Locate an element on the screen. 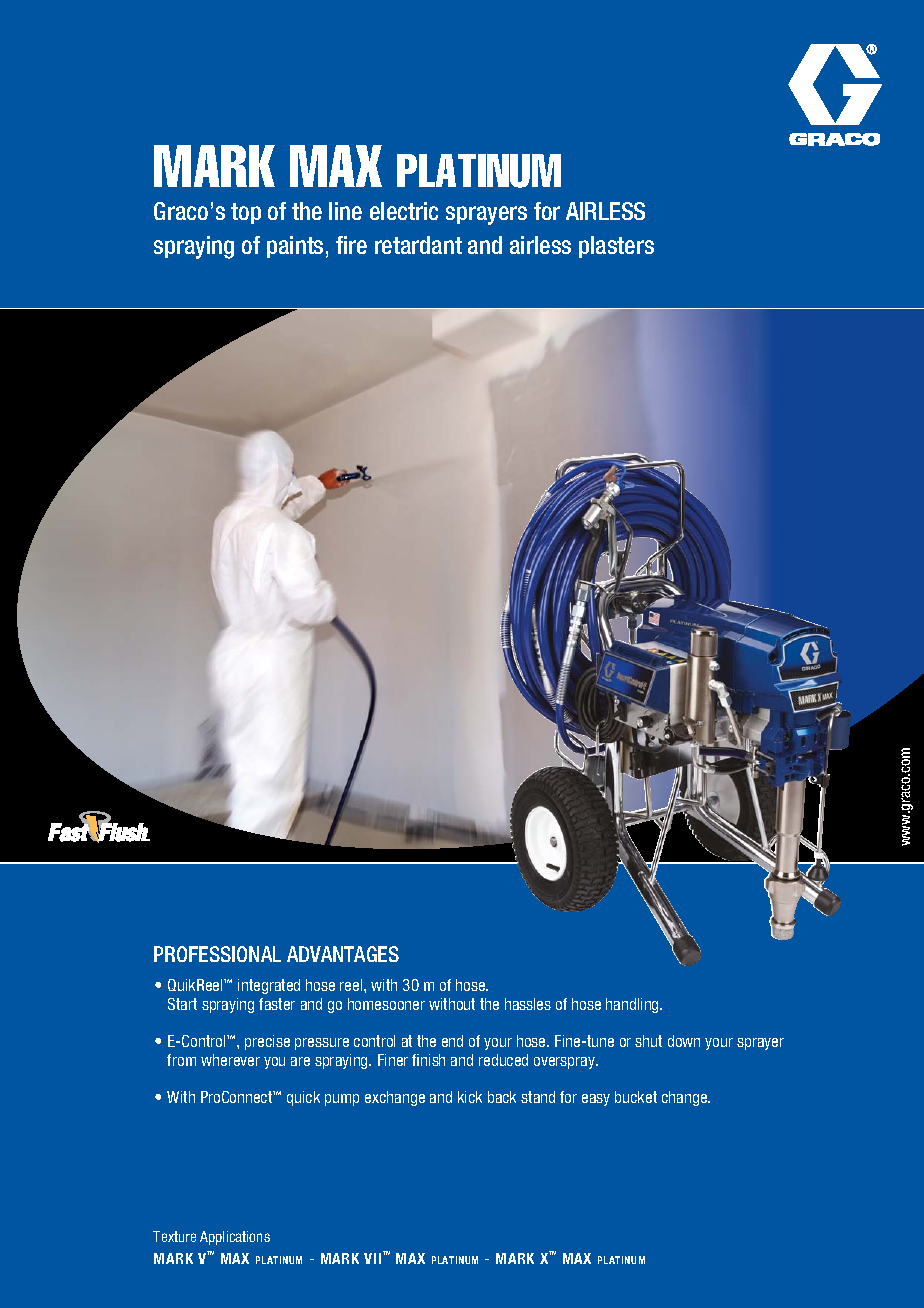  electric is located at coordinates (404, 211).
